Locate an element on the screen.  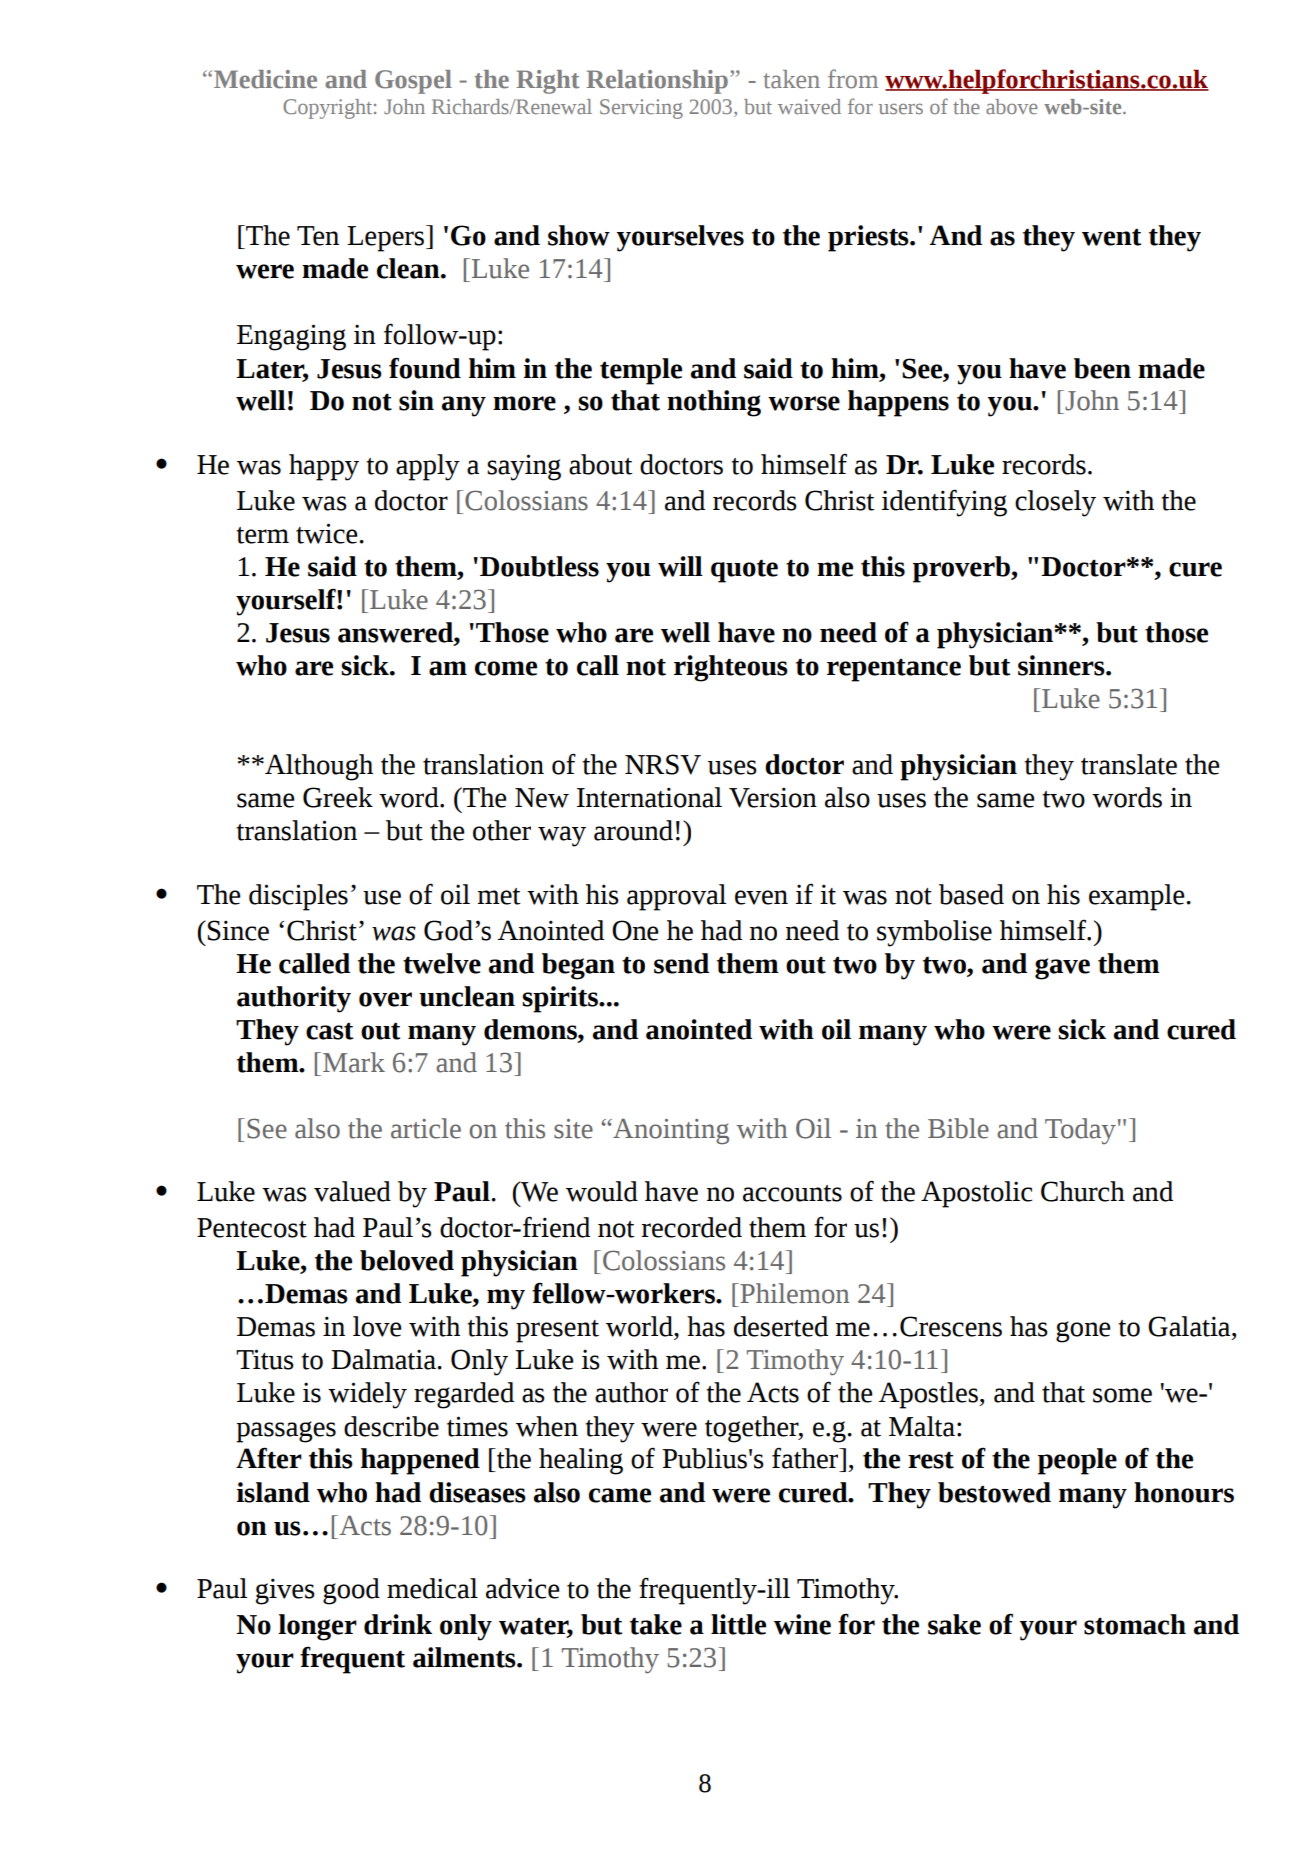
good is located at coordinates (351, 1591).
